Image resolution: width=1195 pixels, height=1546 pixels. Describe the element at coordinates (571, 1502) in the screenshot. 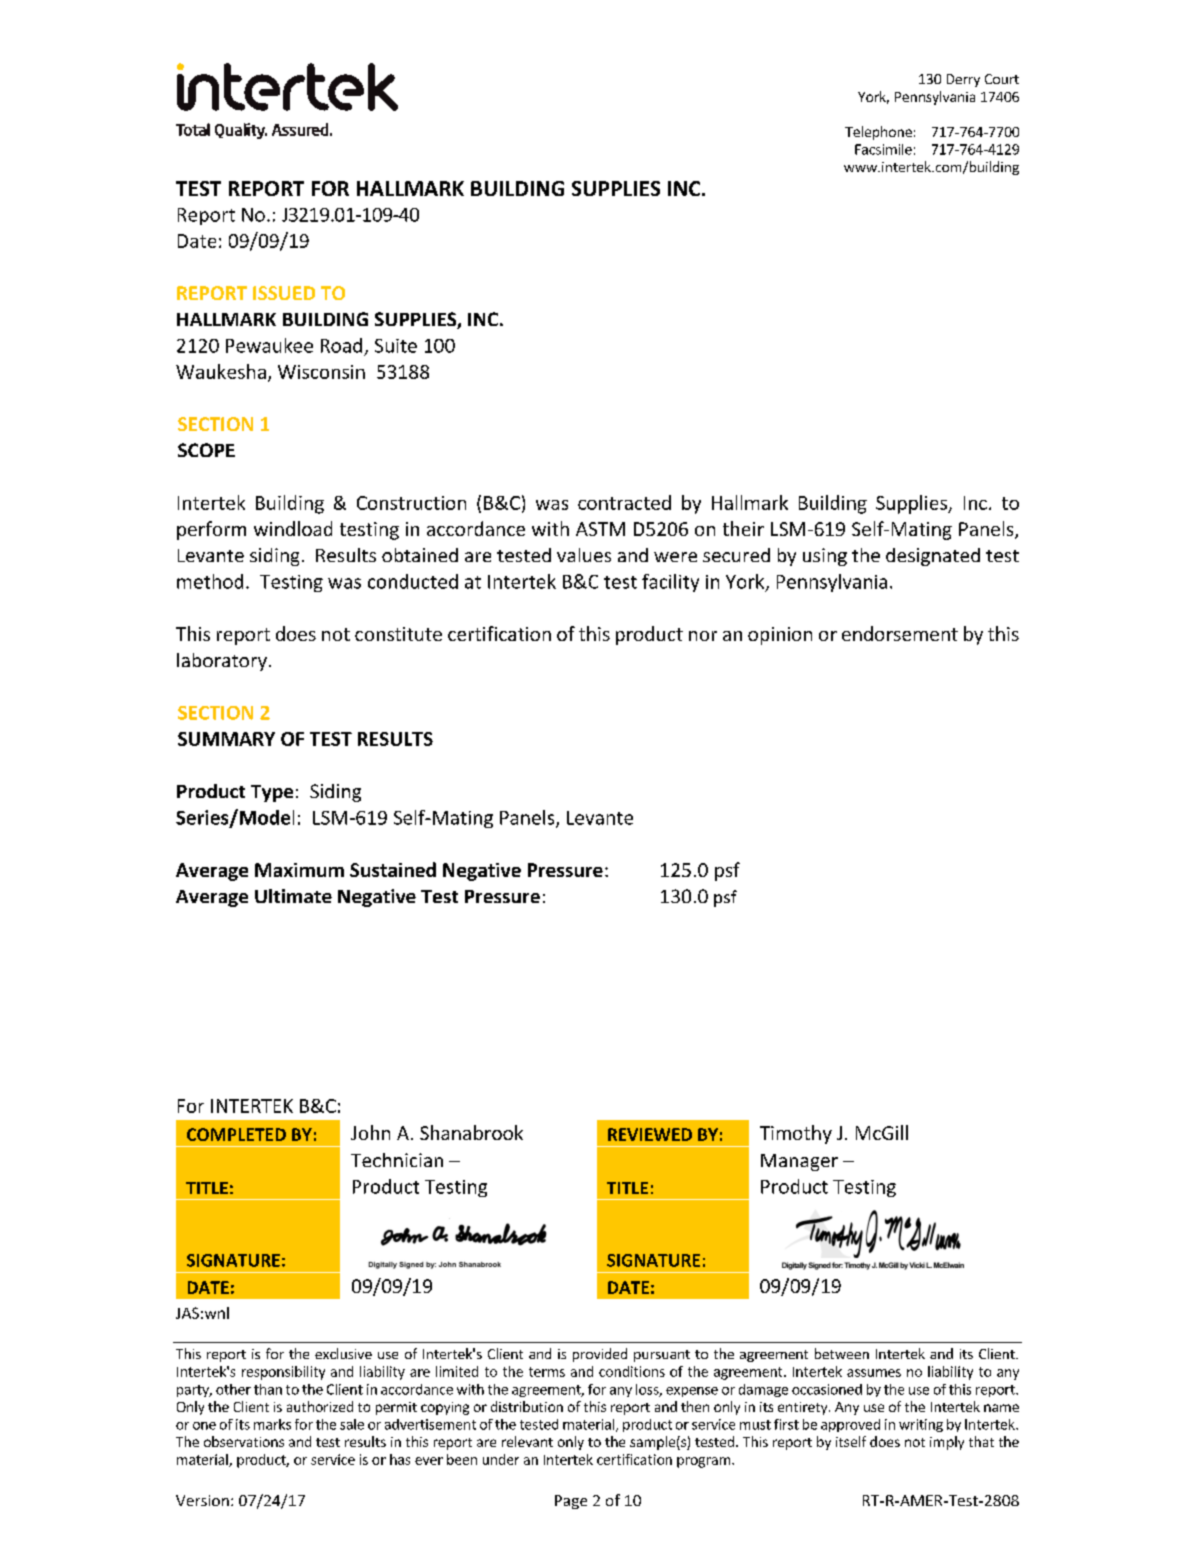

I see `Page` at that location.
